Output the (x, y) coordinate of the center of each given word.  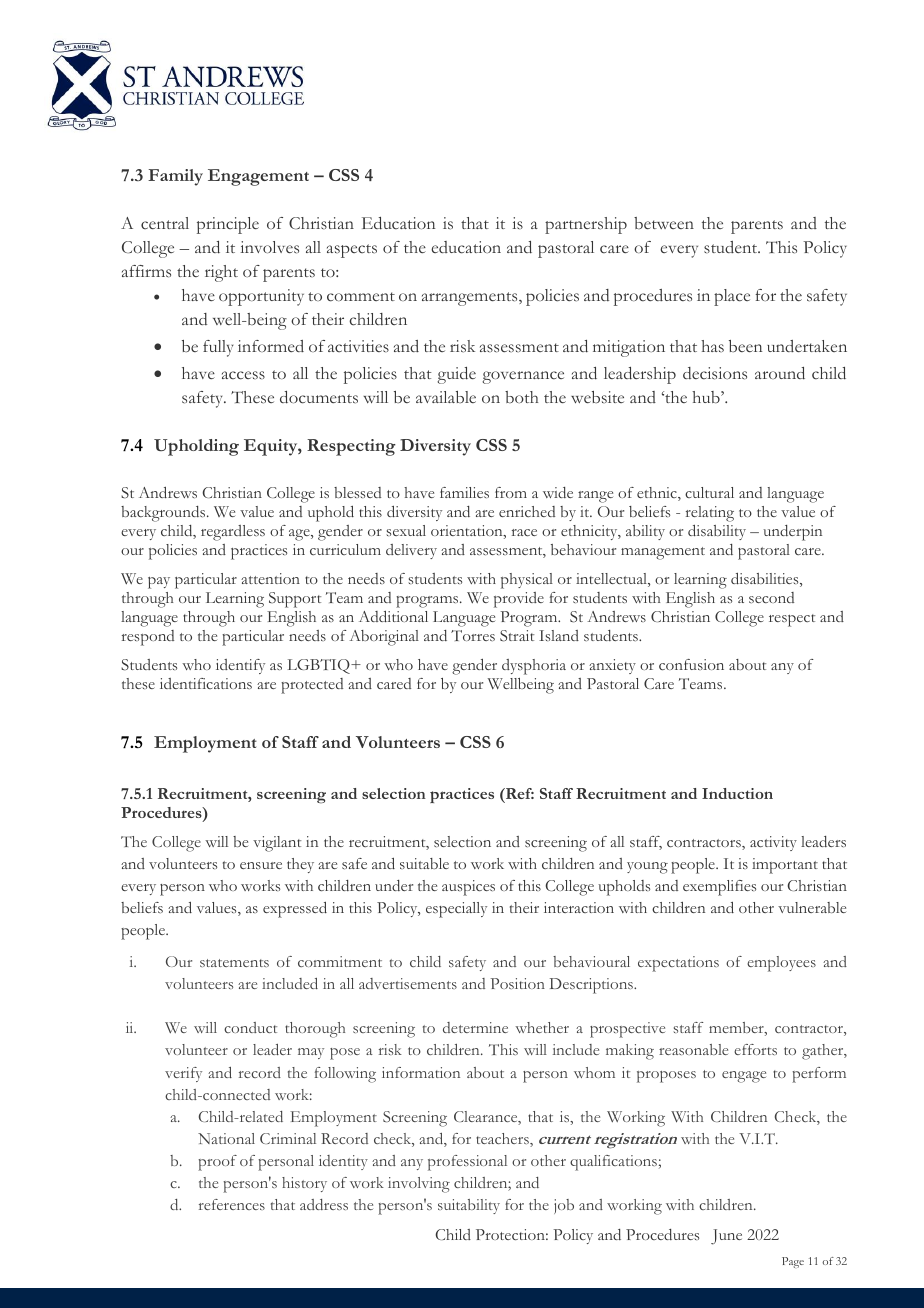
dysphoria (534, 667)
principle (228, 225)
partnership (586, 225)
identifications (206, 683)
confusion (691, 664)
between (664, 223)
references (232, 1204)
